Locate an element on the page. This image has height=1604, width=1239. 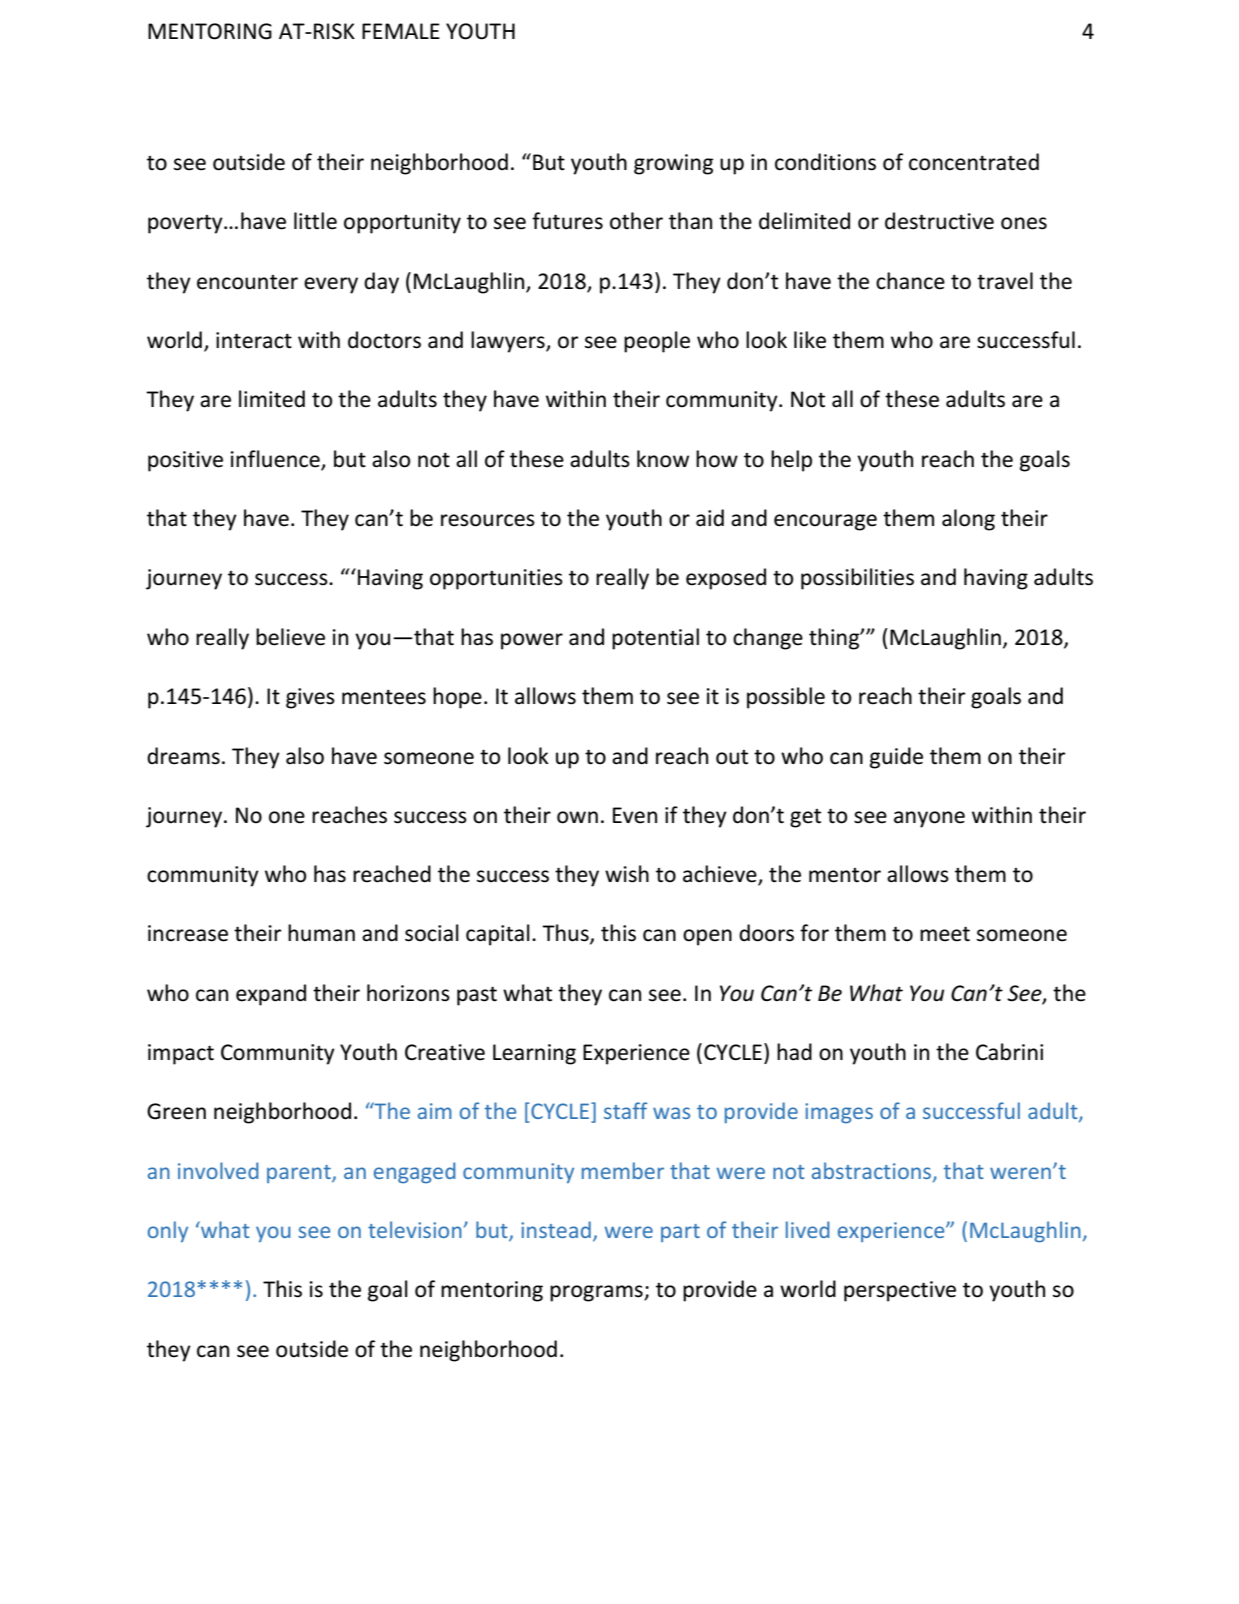
only is located at coordinates (168, 1231).
